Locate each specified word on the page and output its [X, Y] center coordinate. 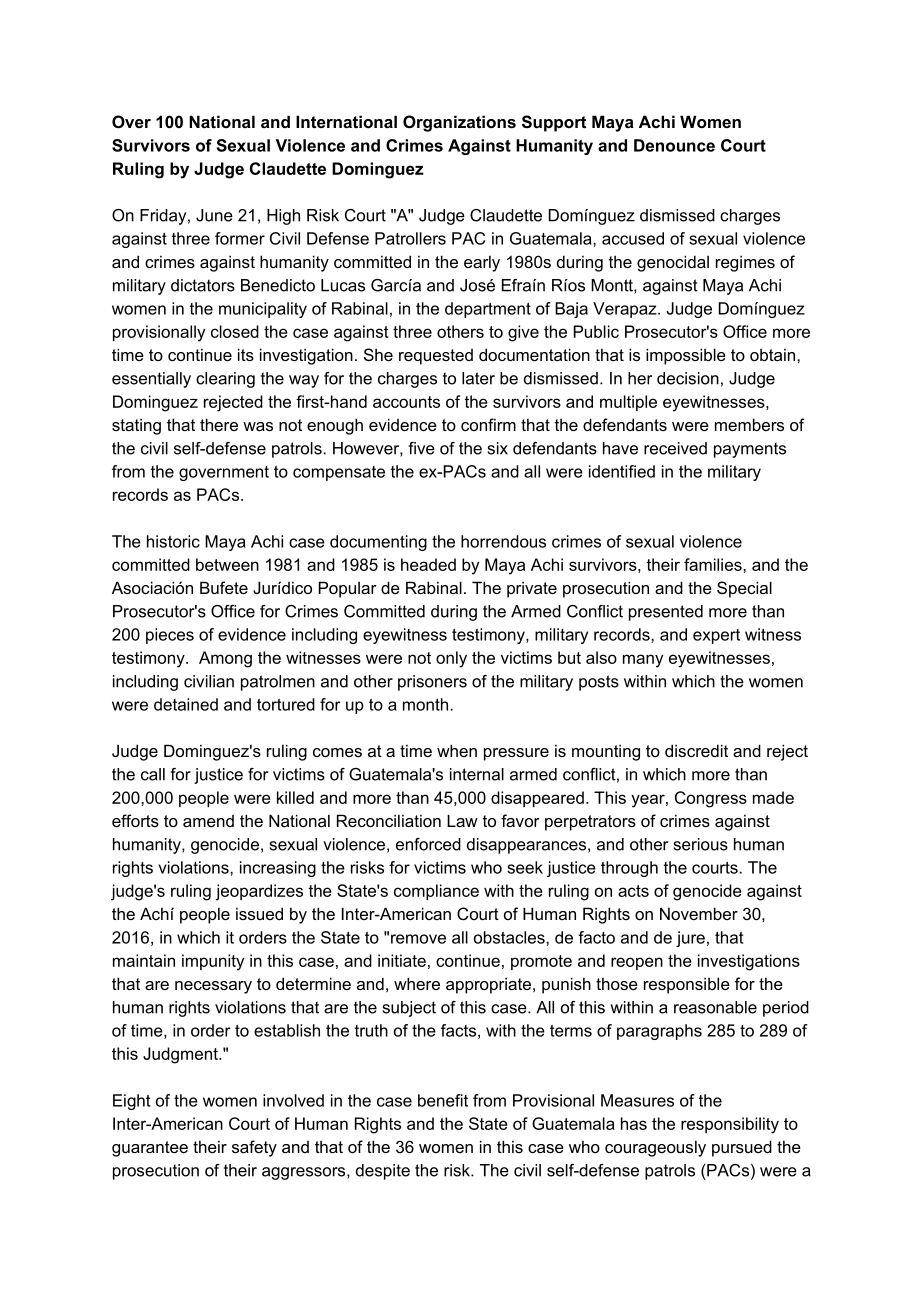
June [214, 215]
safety [254, 1148]
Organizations [459, 123]
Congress [711, 799]
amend [208, 821]
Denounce [674, 145]
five [421, 448]
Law [462, 820]
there [219, 424]
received [675, 448]
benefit [443, 1100]
